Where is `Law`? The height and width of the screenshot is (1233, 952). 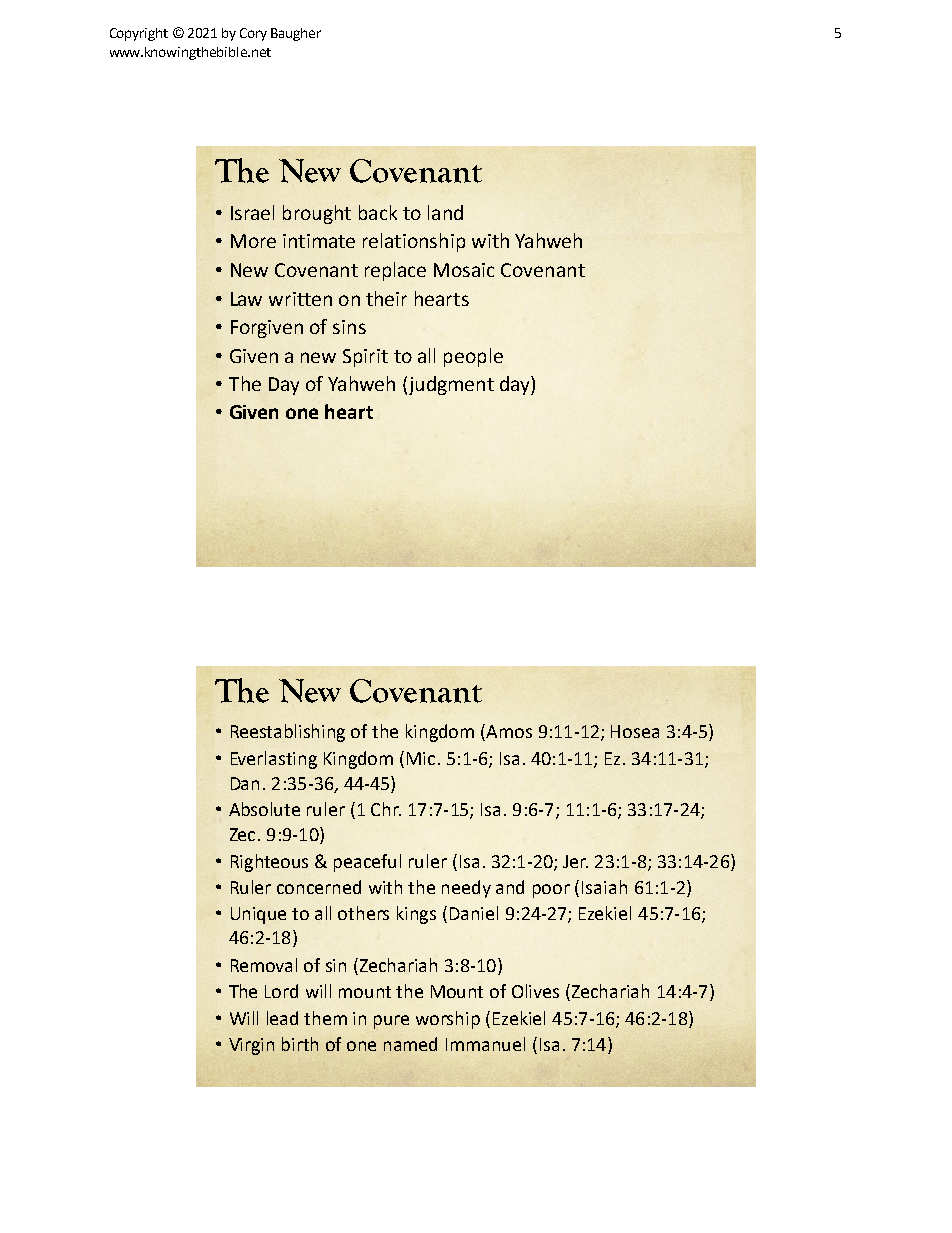
Law is located at coordinates (246, 299).
